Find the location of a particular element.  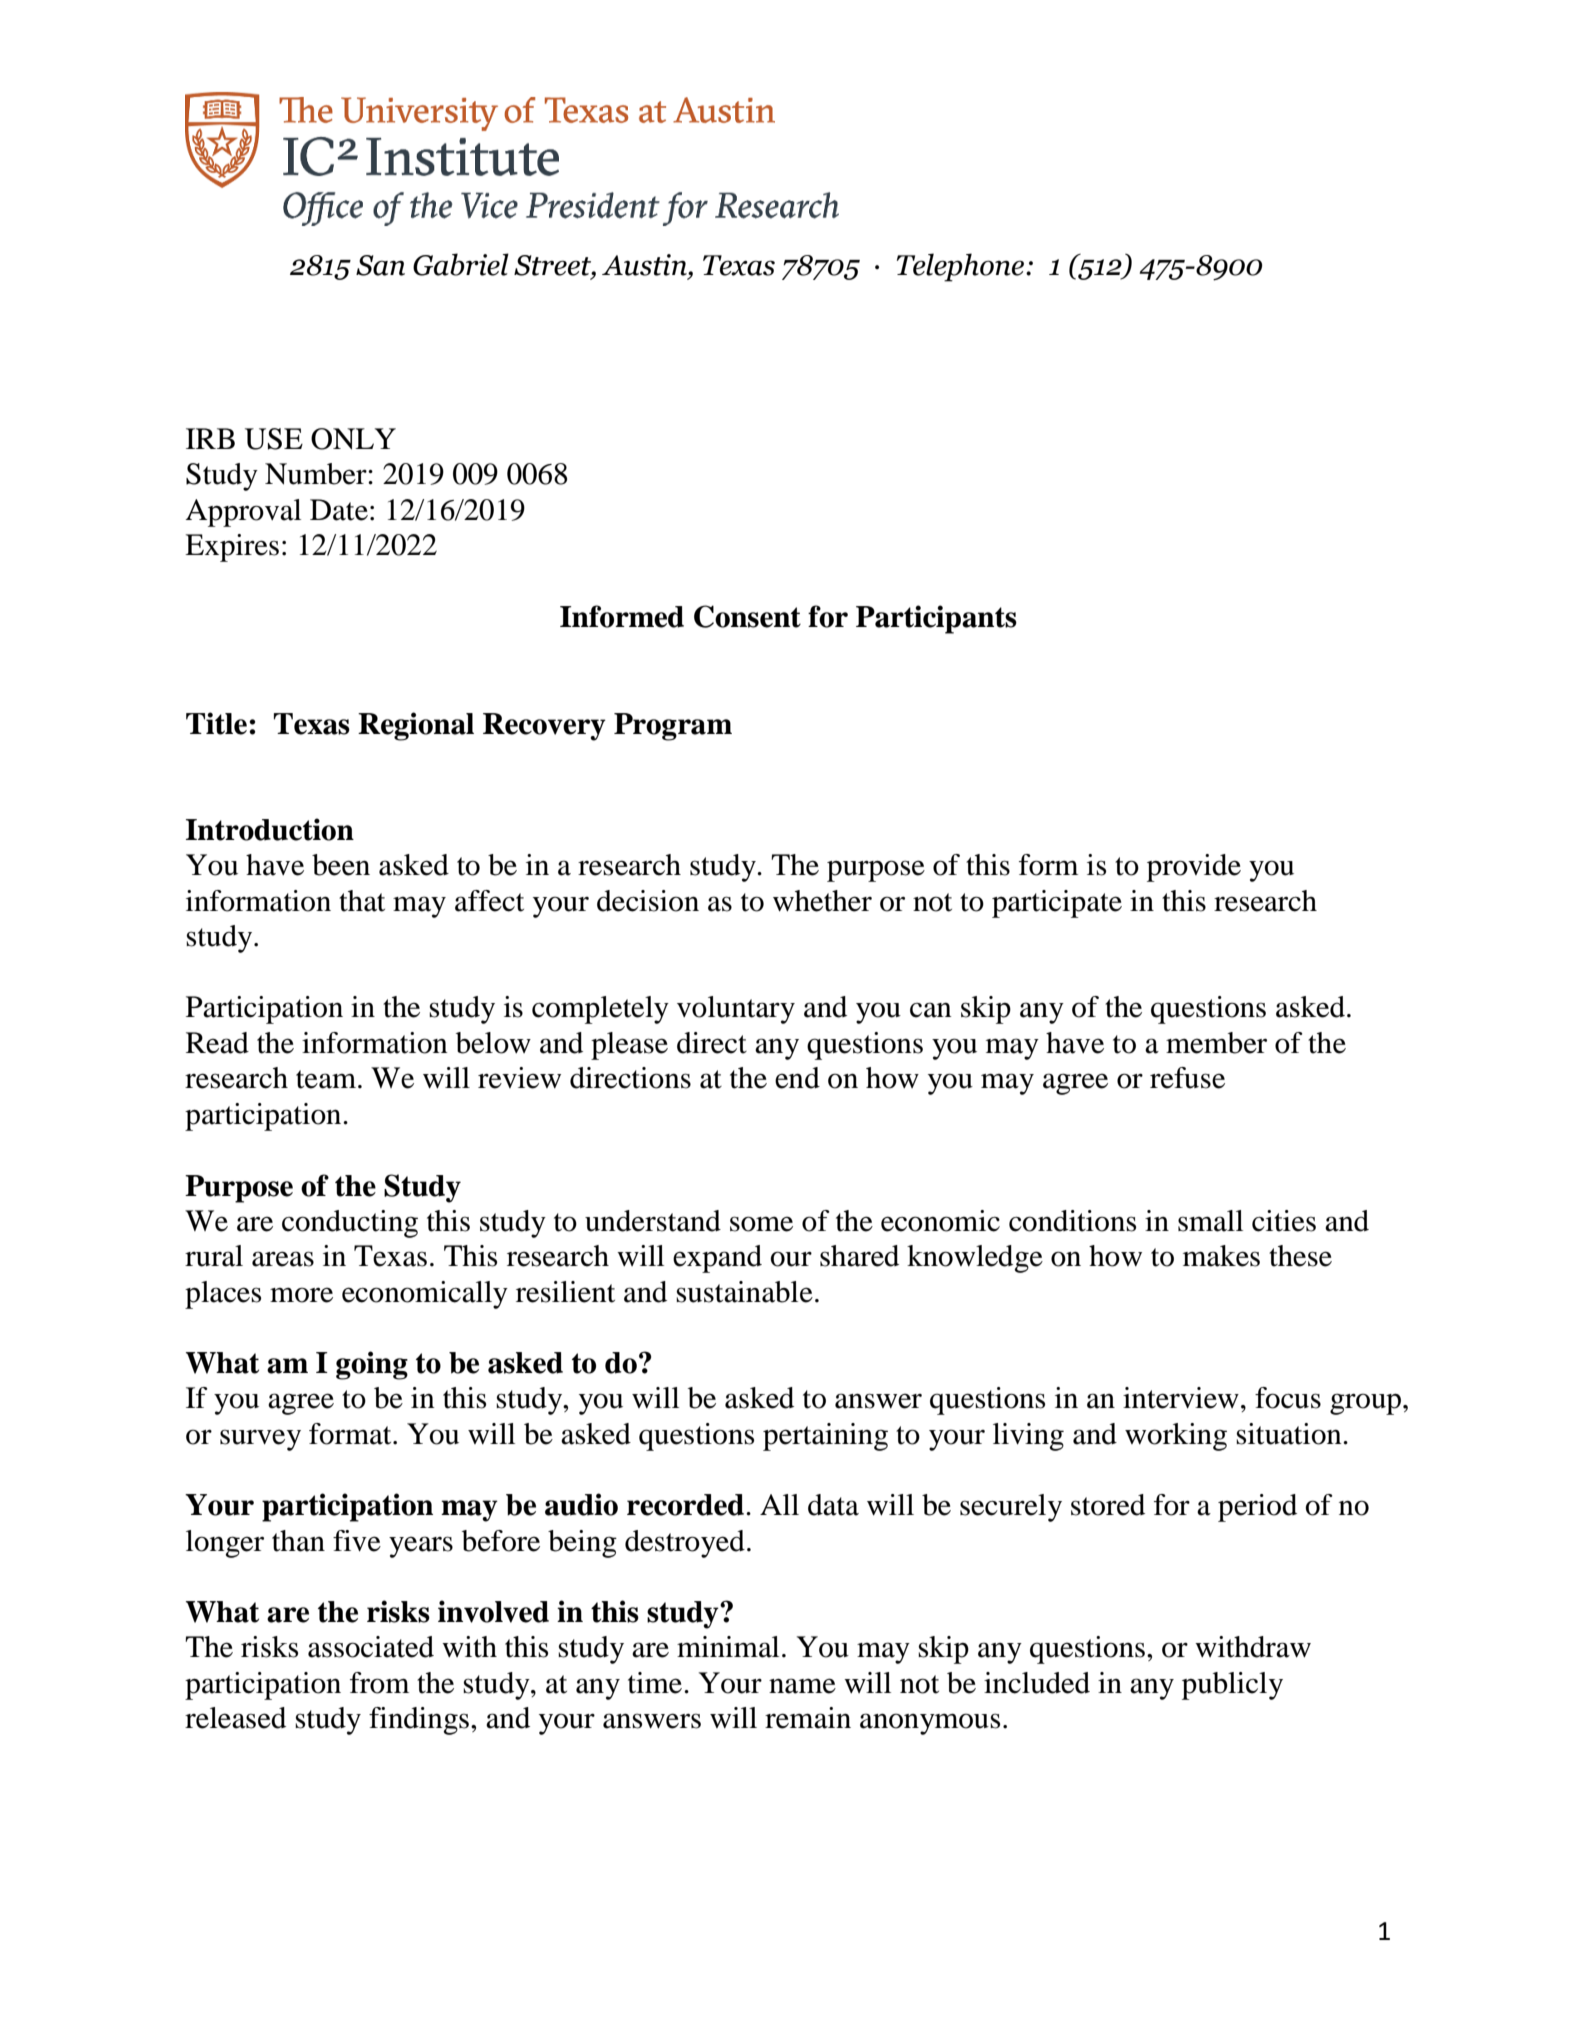

Austin is located at coordinates (645, 265).
